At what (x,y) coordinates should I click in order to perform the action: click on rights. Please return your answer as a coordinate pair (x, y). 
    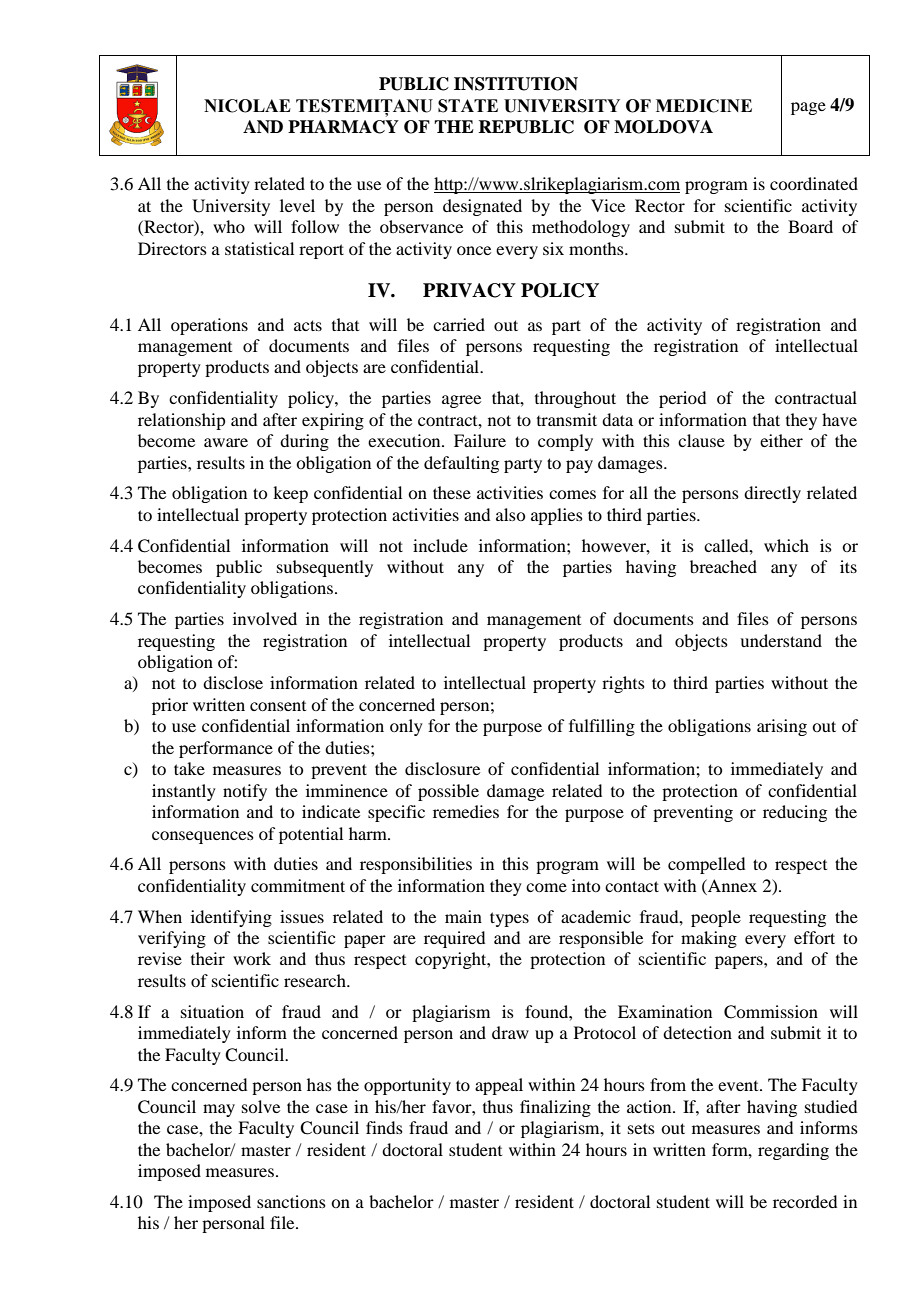
    Looking at the image, I should click on (623, 684).
